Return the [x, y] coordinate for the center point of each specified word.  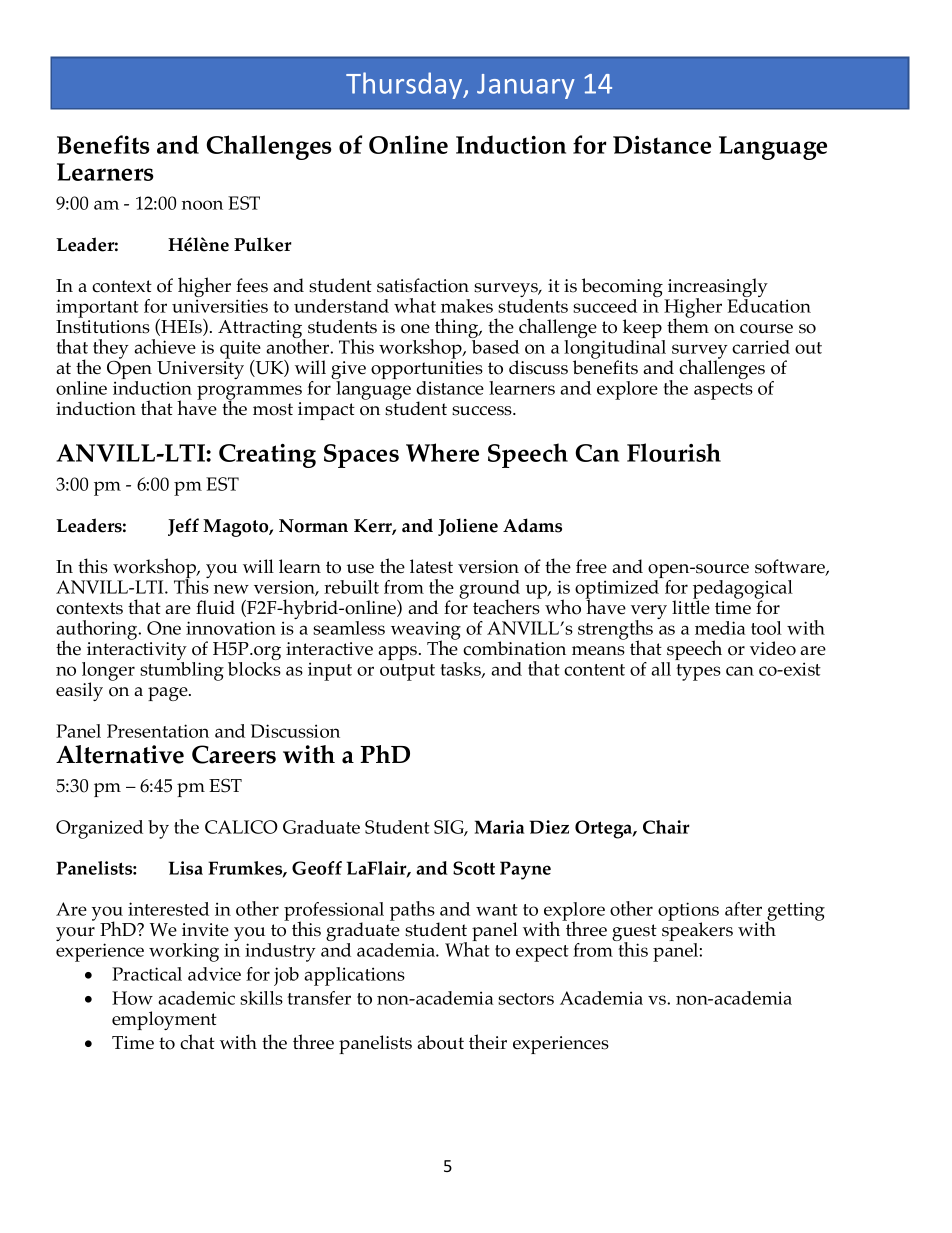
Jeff [183, 527]
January [526, 86]
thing [457, 329]
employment [164, 1020]
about [441, 1042]
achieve [165, 346]
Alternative [120, 754]
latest [431, 566]
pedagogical [743, 590]
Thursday [405, 85]
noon [202, 205]
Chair [666, 827]
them [688, 325]
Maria [500, 827]
